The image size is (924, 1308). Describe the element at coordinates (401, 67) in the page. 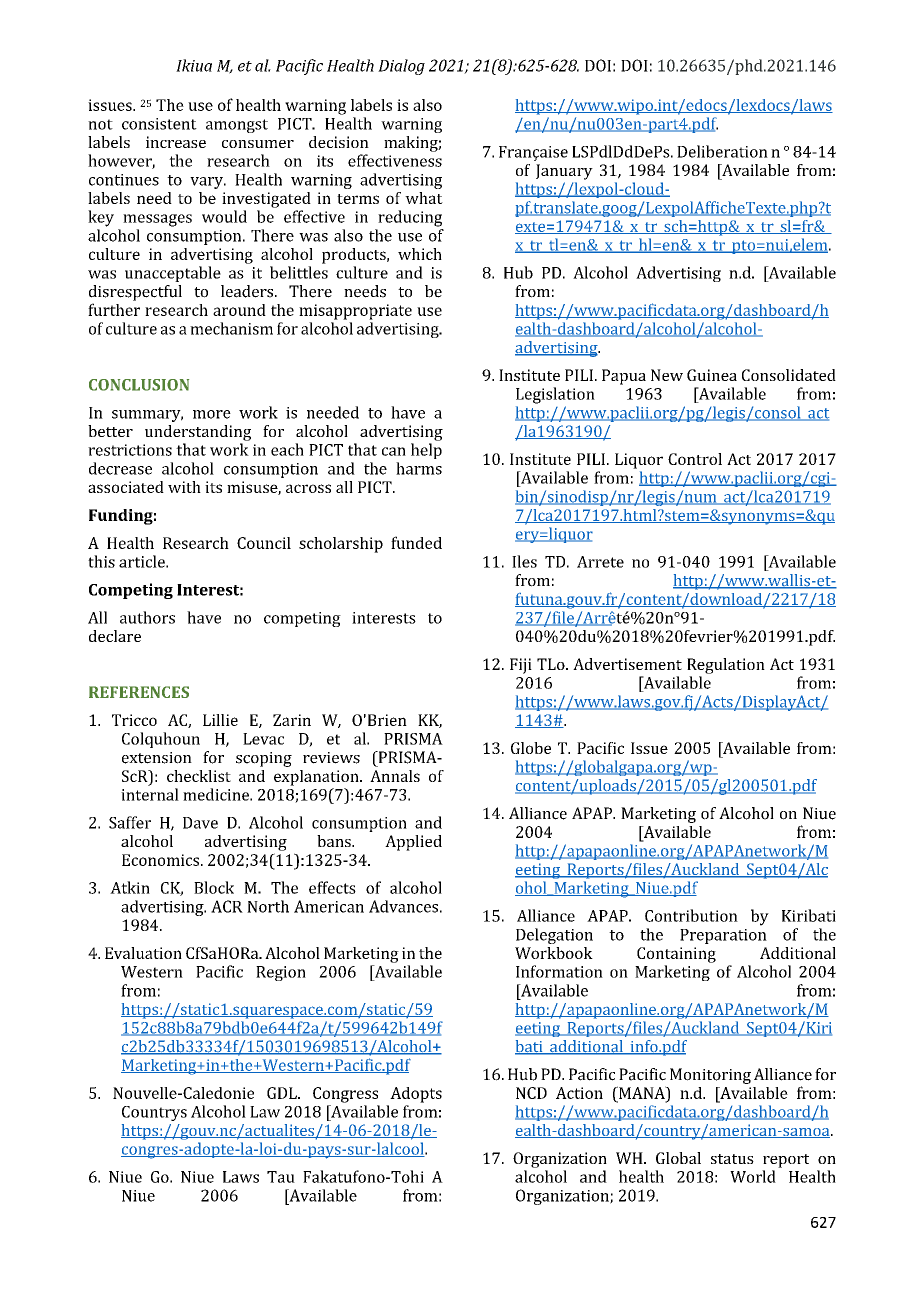

I see `Dialog` at that location.
